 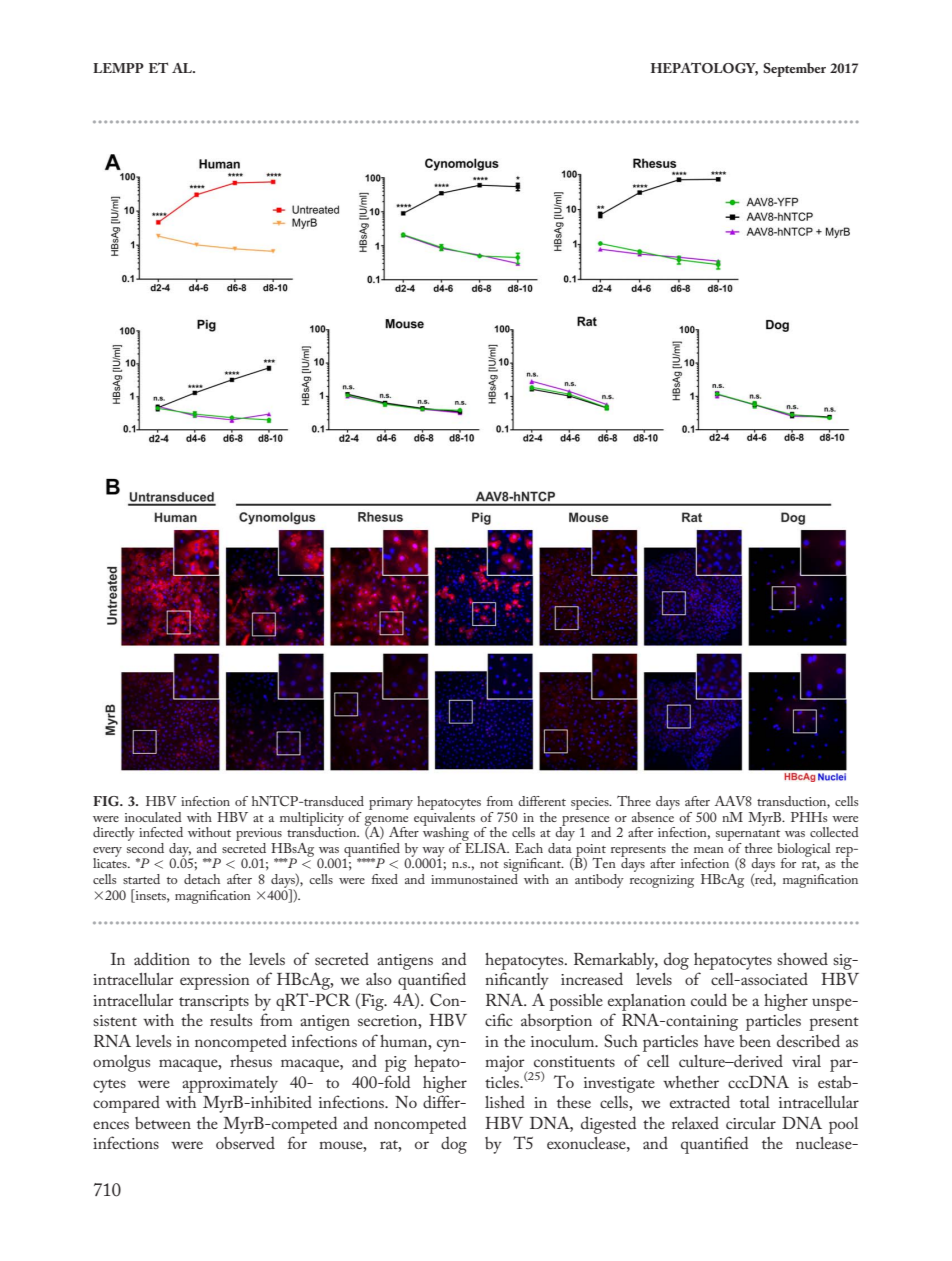 What do you see at coordinates (709, 850) in the screenshot?
I see `mean` at bounding box center [709, 850].
